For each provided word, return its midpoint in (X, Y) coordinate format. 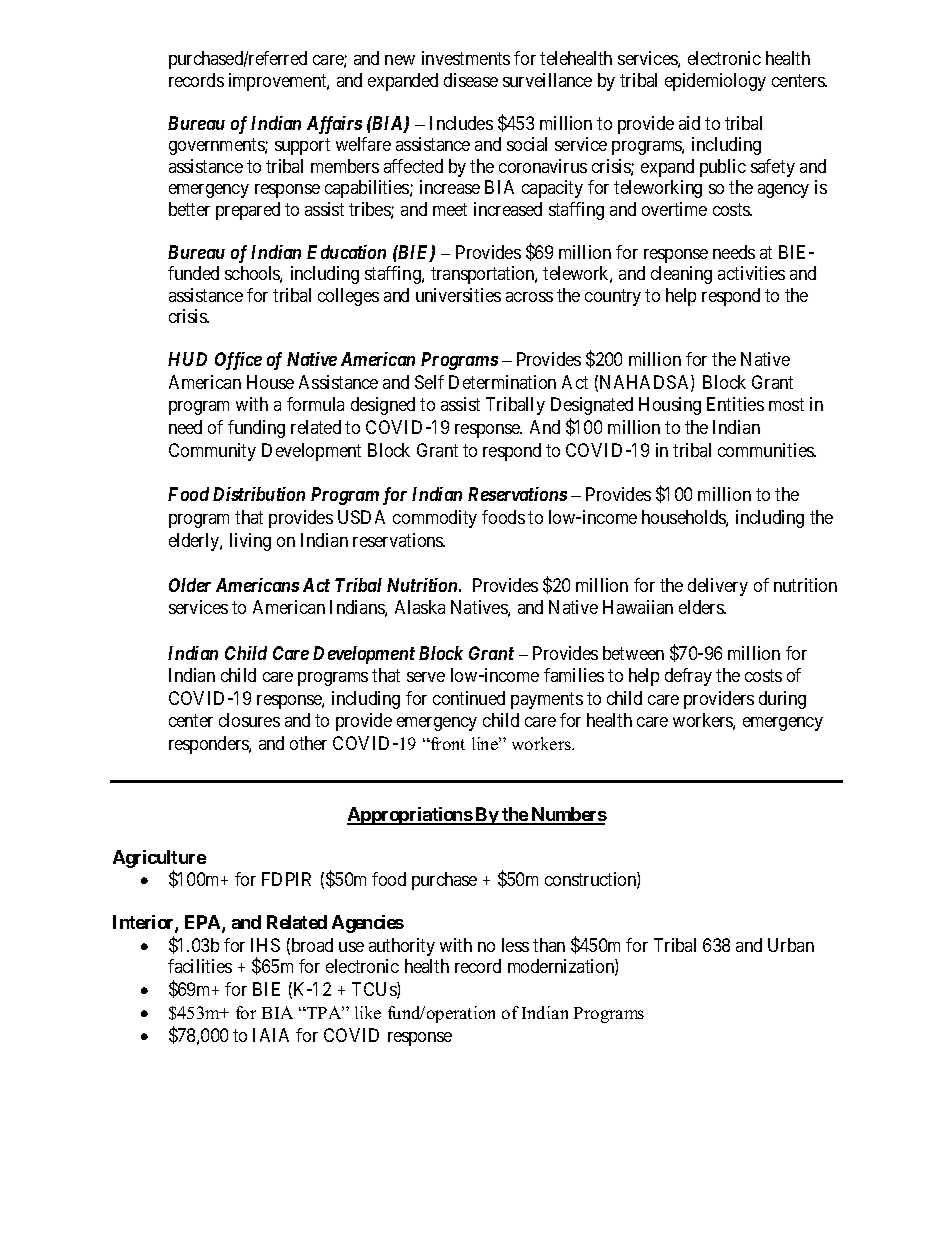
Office (238, 361)
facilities (200, 966)
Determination (502, 382)
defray (688, 677)
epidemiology (715, 82)
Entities (735, 404)
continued (469, 698)
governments (217, 146)
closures (249, 720)
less (515, 945)
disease (471, 80)
